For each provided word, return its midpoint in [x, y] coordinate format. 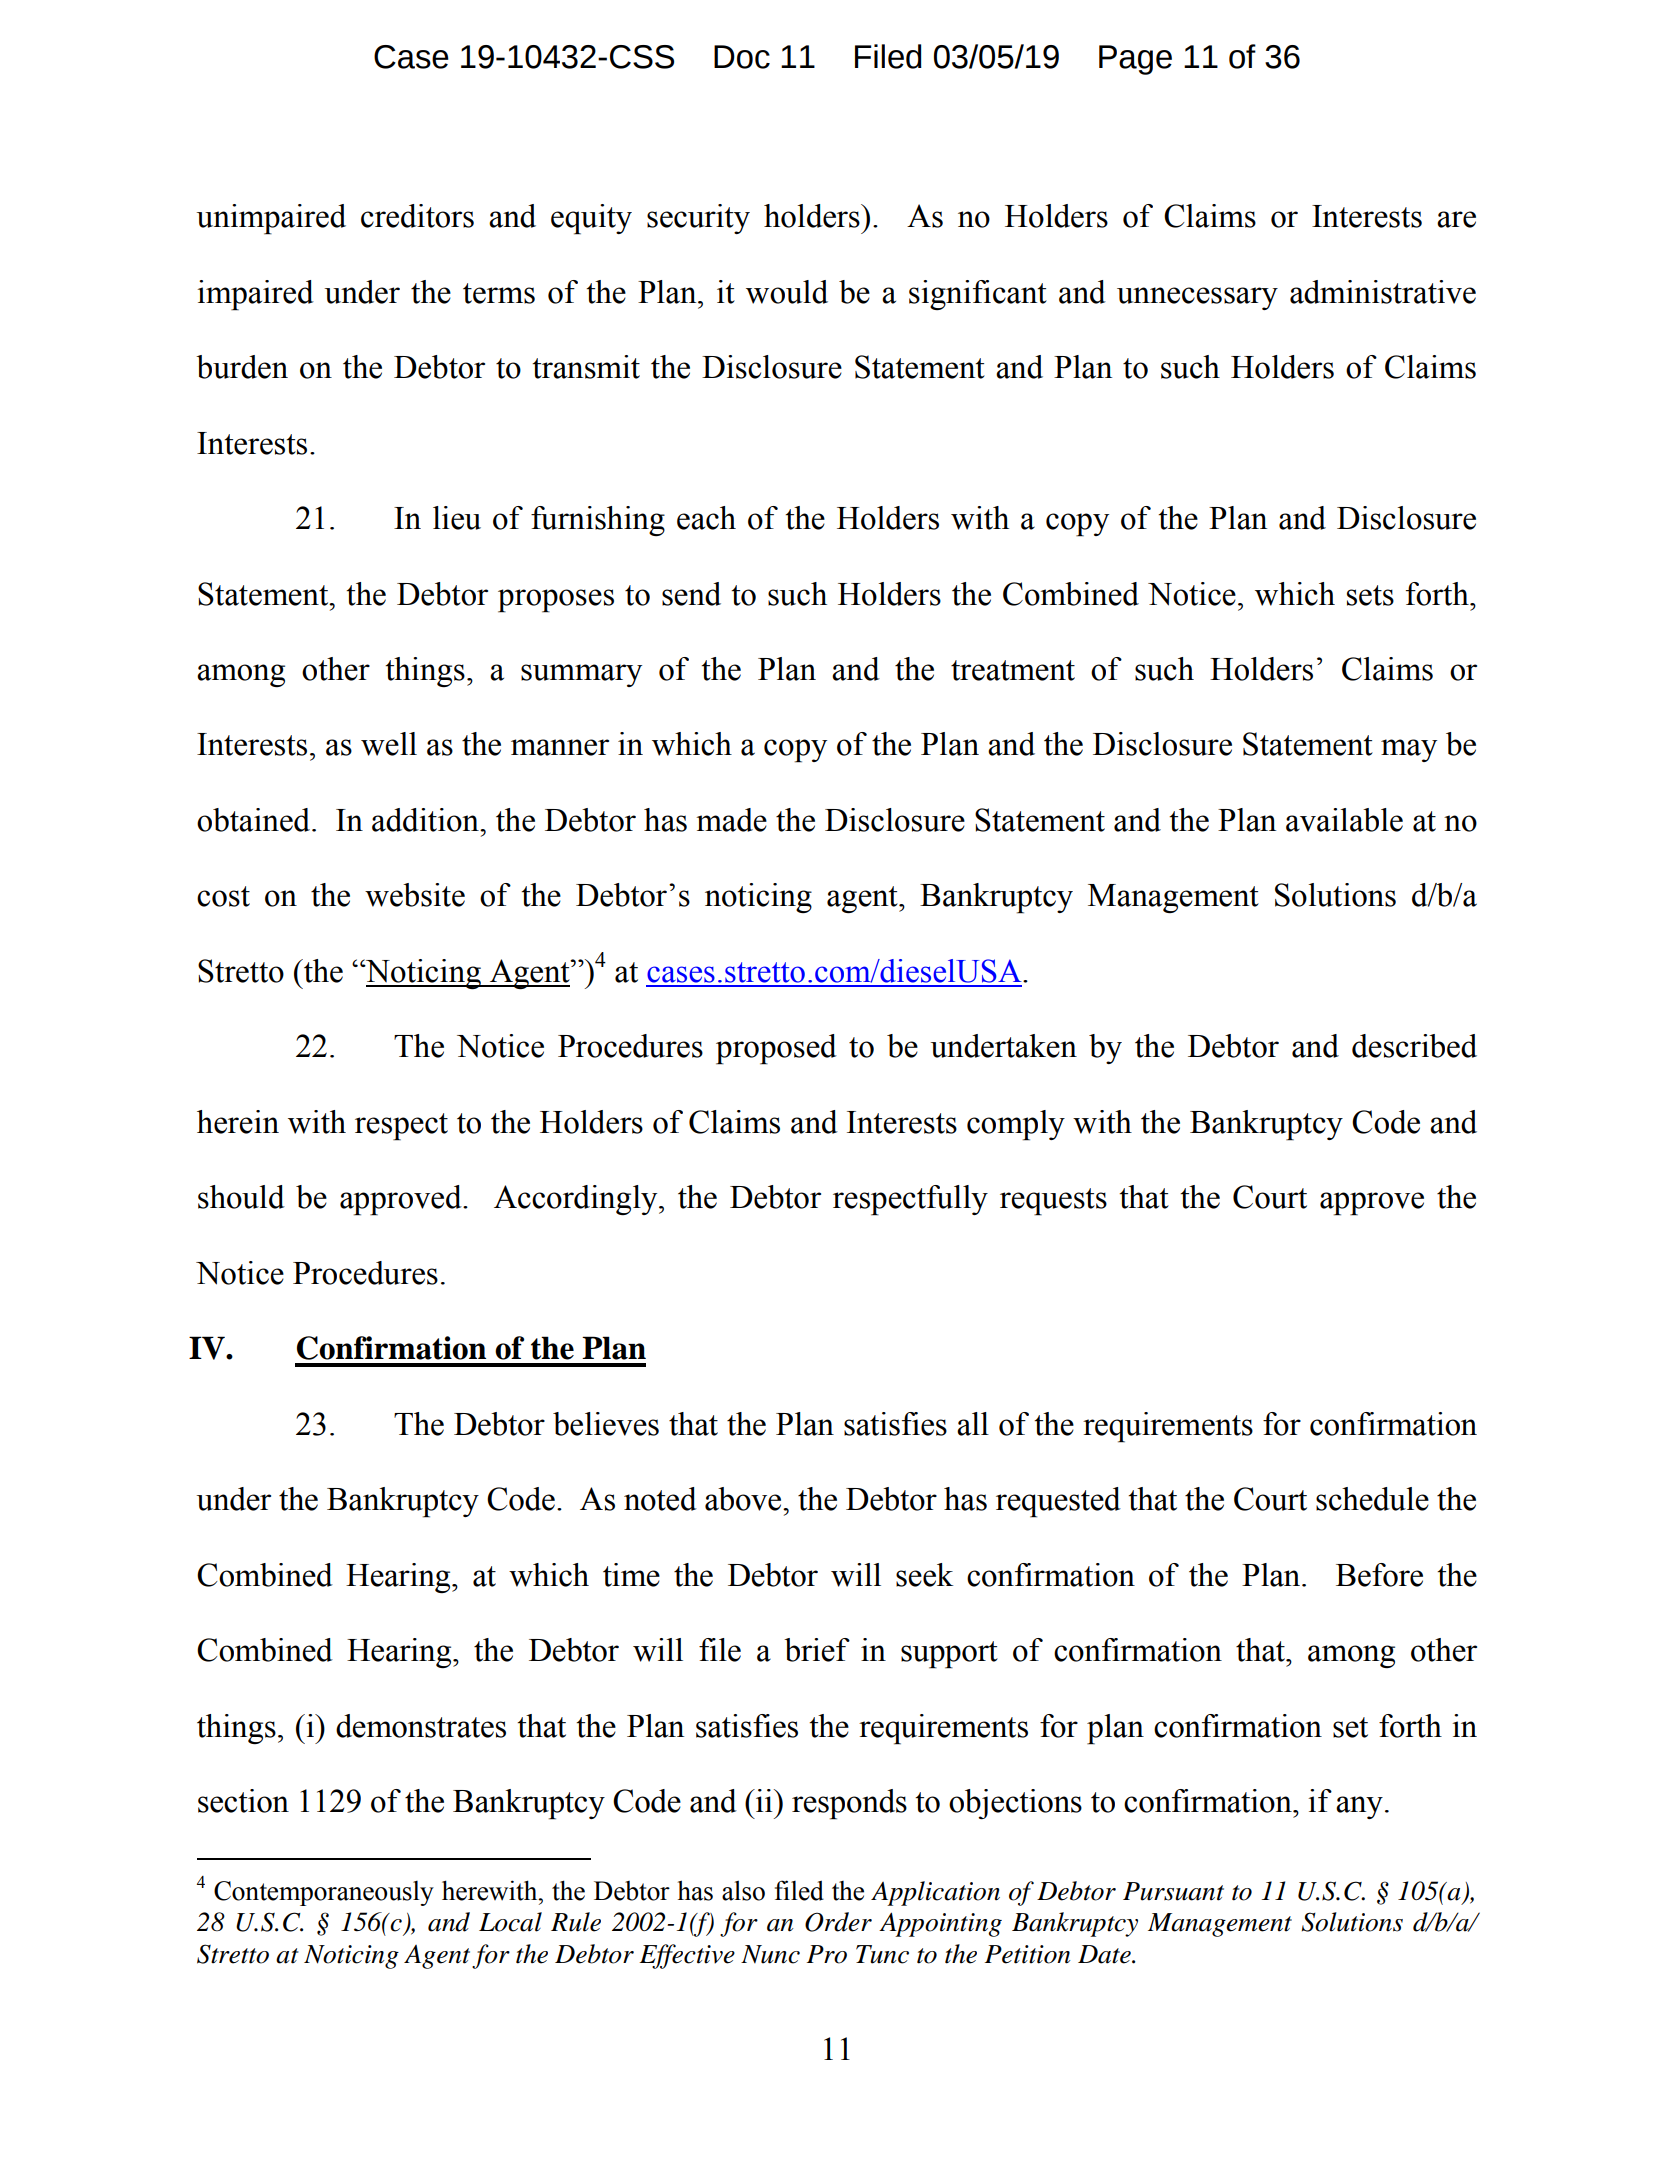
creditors [417, 216]
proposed [776, 1049]
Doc [742, 57]
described [1414, 1046]
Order [838, 1922]
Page [1135, 60]
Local [510, 1922]
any [1359, 1807]
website [415, 895]
